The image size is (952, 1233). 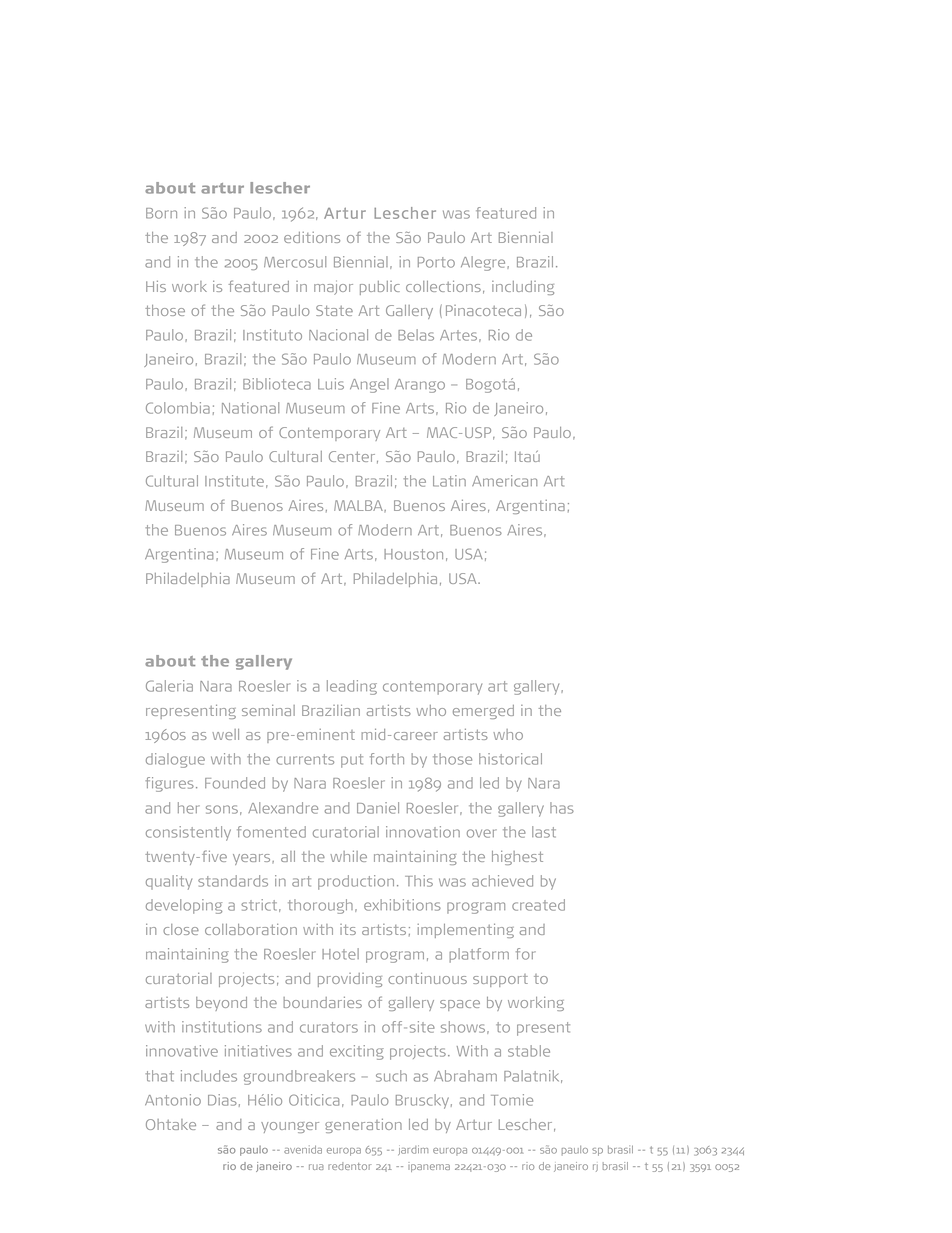 What do you see at coordinates (484, 263) in the image?
I see `Alegre` at bounding box center [484, 263].
